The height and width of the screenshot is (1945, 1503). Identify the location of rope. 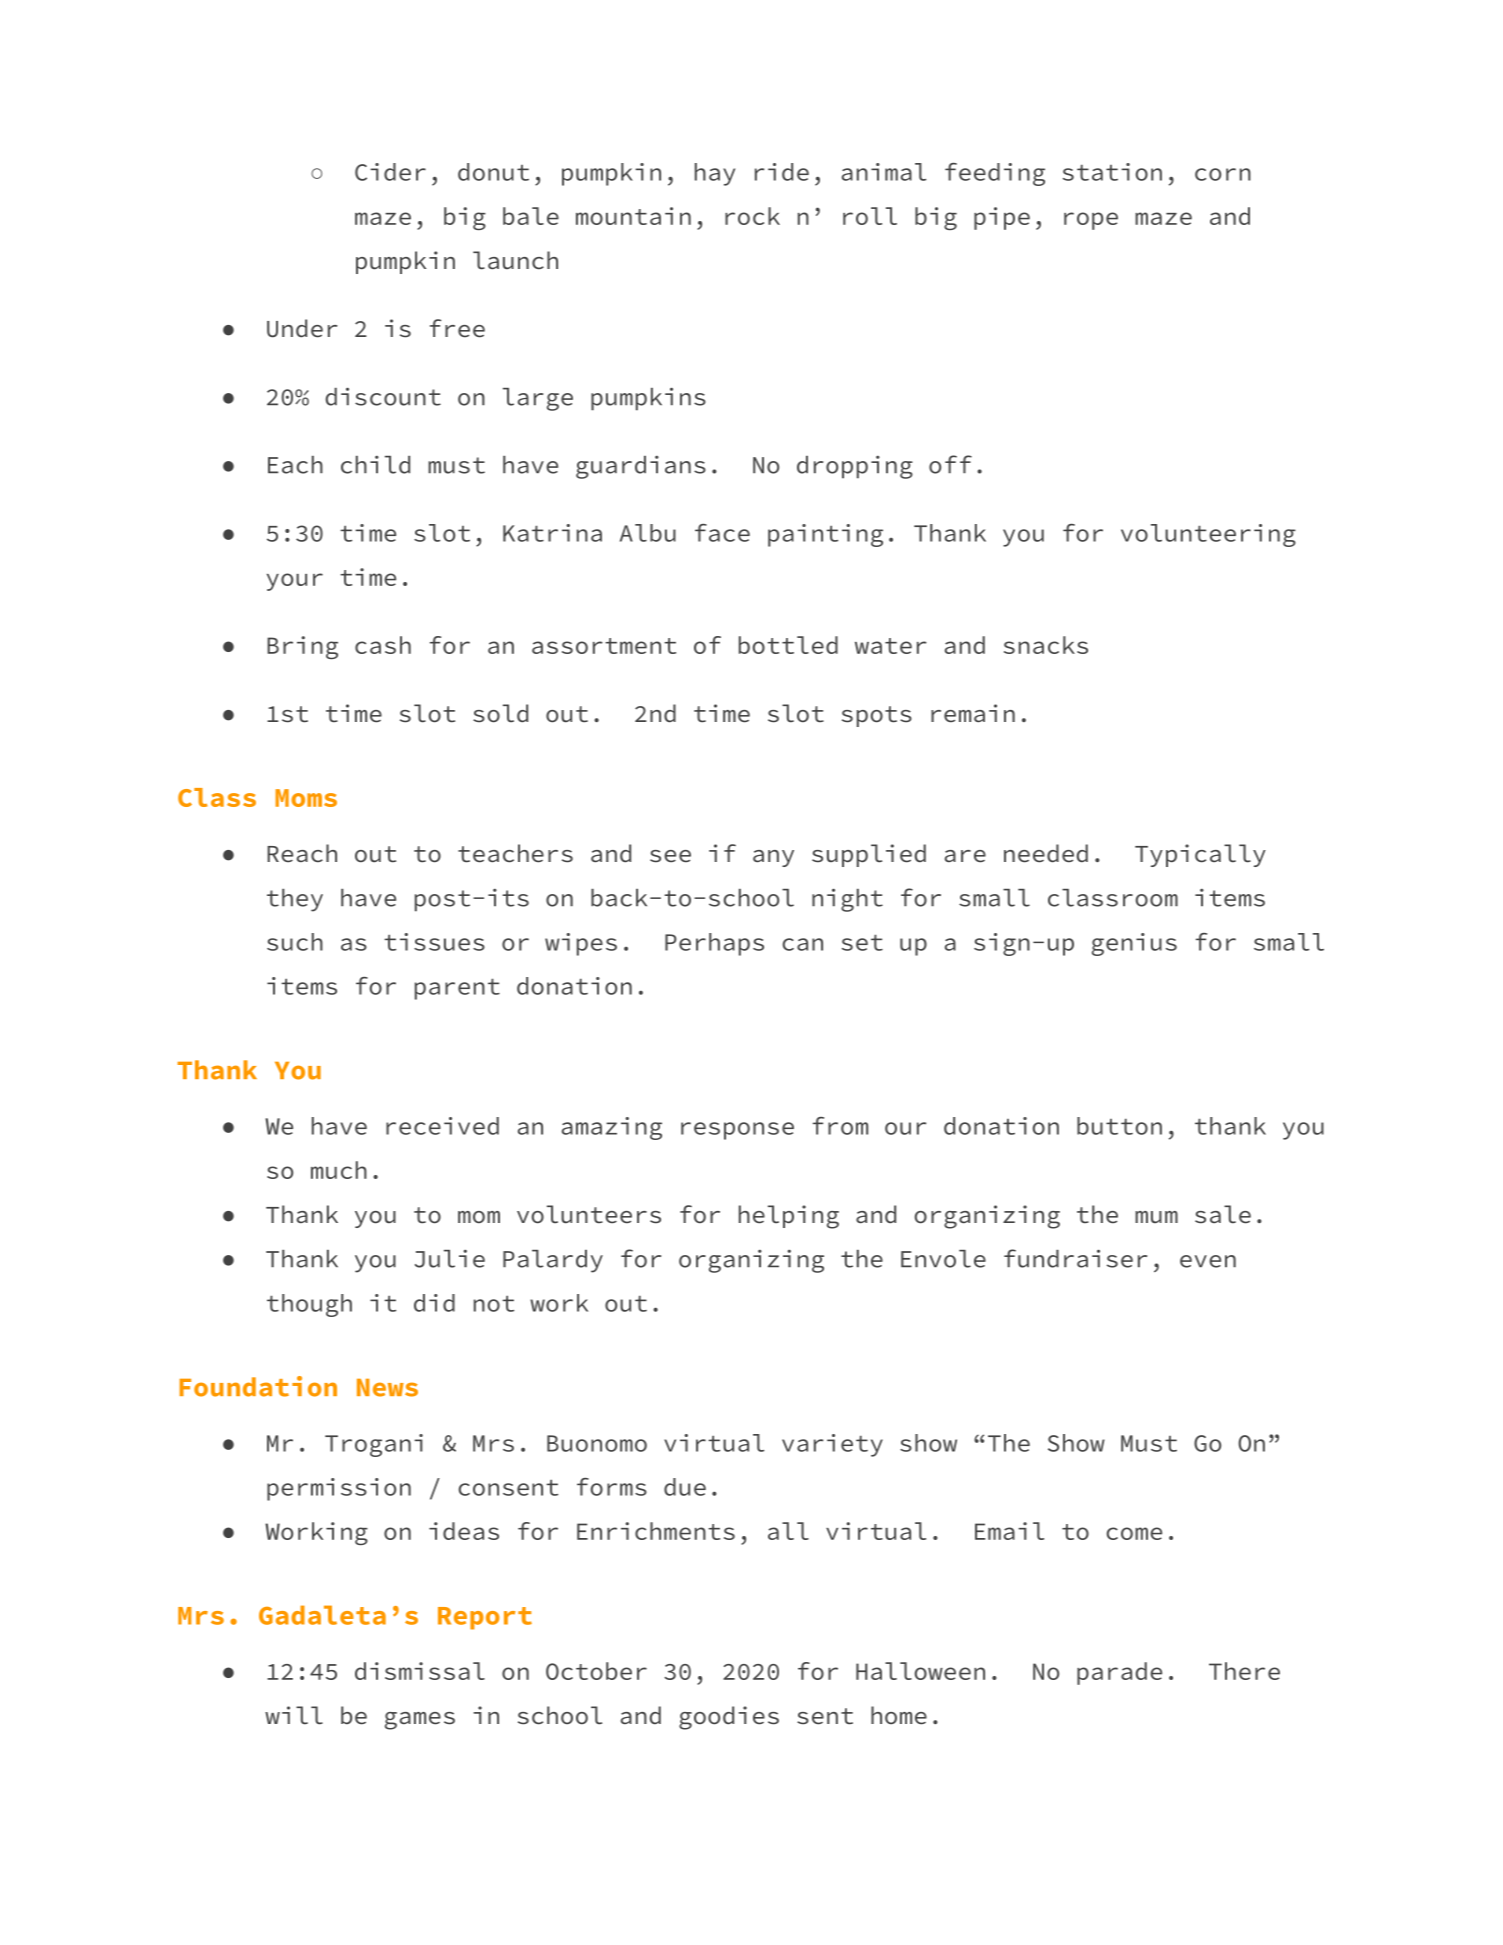
(1091, 221).
